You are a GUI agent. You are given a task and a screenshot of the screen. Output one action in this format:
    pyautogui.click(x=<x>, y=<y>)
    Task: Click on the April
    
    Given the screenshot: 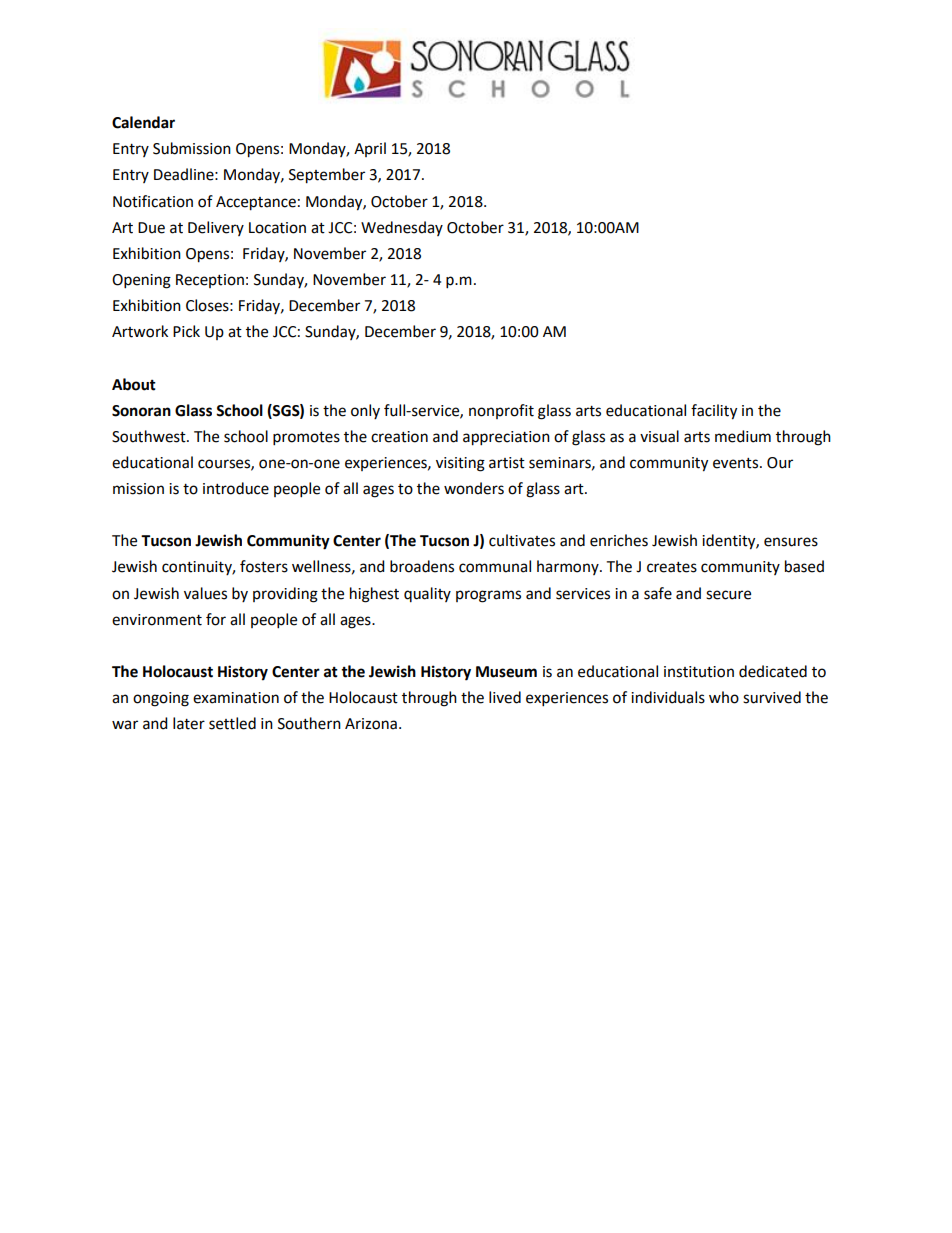 What is the action you would take?
    pyautogui.click(x=370, y=149)
